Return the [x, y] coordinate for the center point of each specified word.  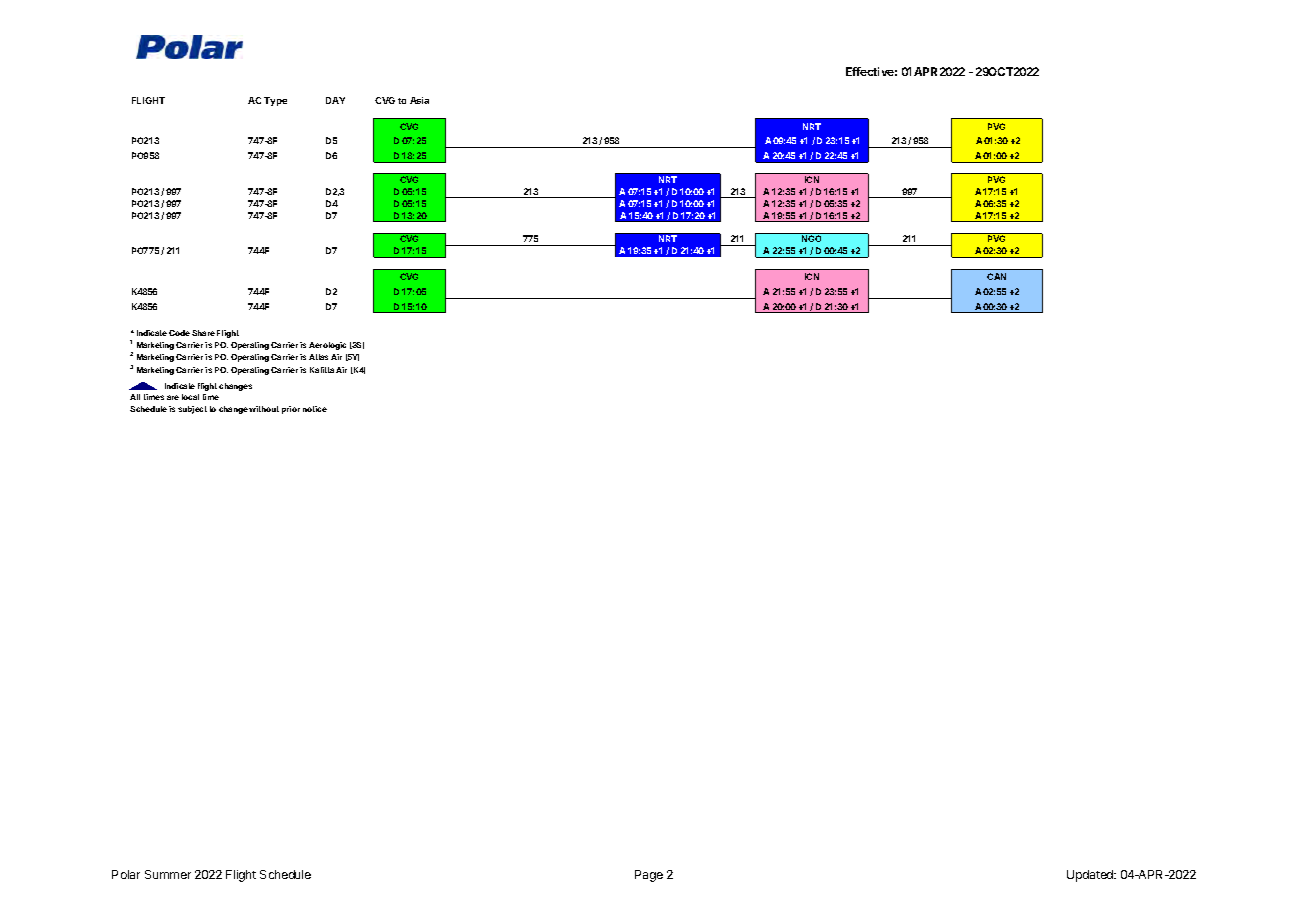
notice [315, 409]
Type [275, 101]
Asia [419, 100]
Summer [168, 874]
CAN [996, 276]
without [264, 409]
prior [291, 410]
